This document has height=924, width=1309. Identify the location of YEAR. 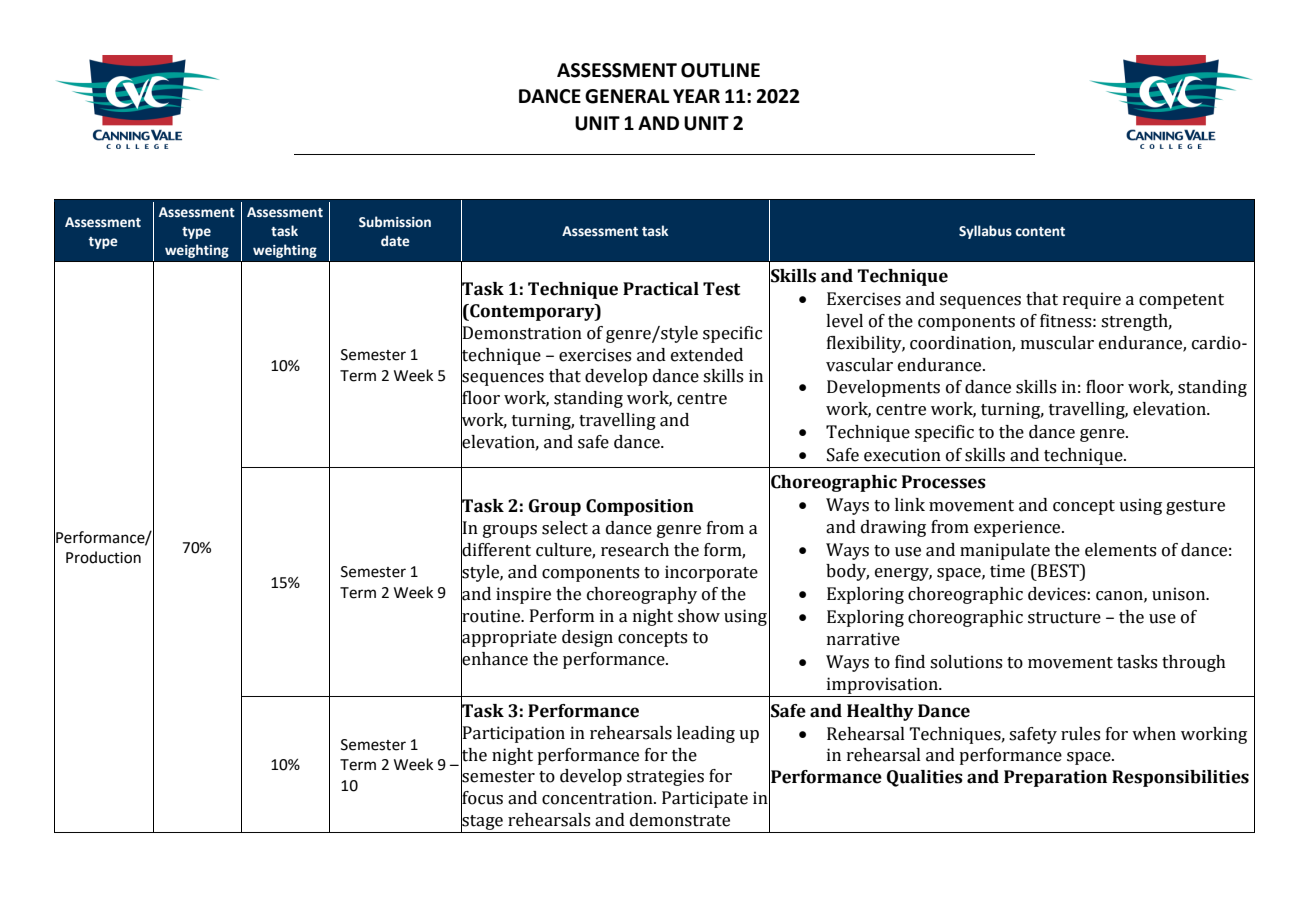
(696, 96).
